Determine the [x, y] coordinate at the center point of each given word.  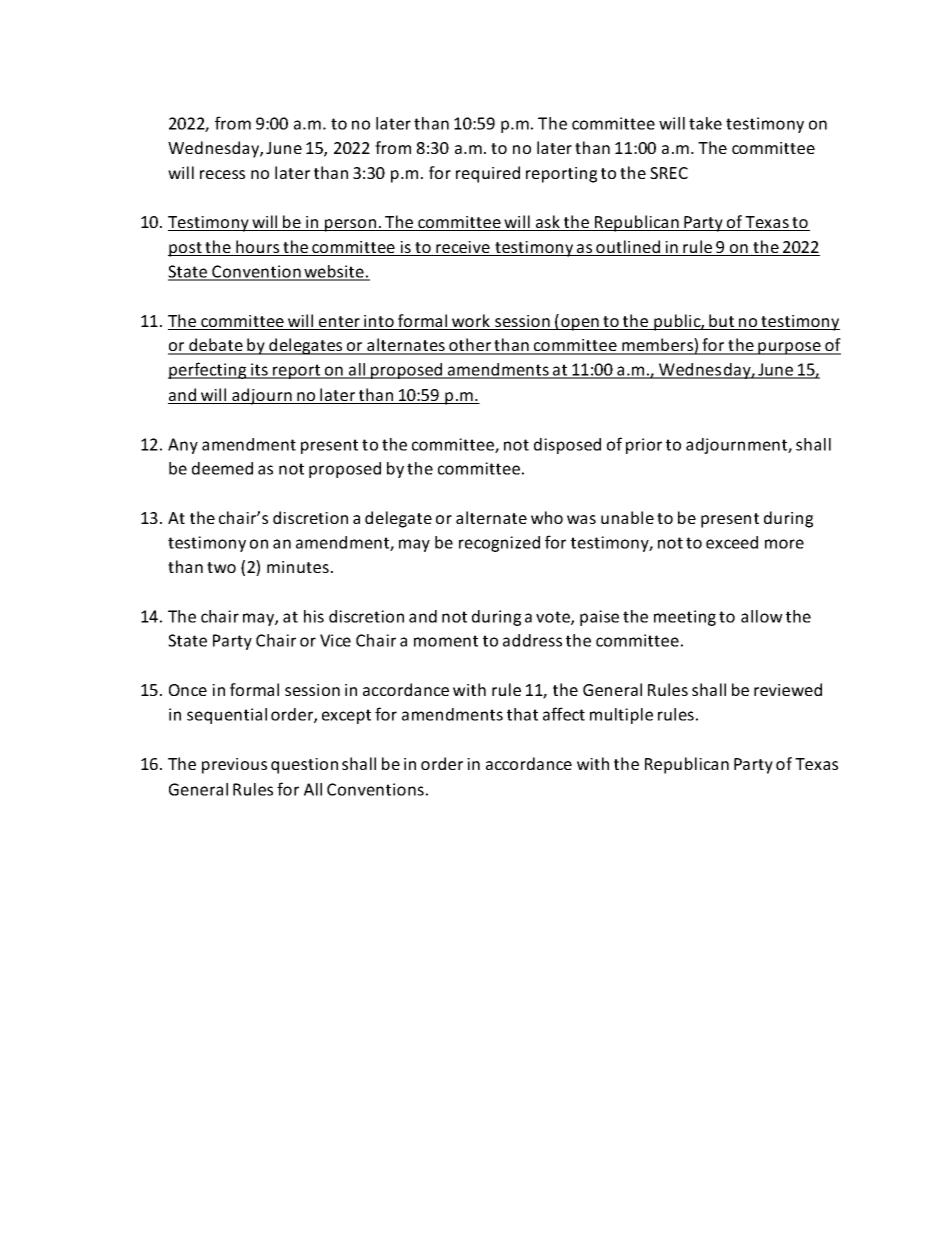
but [722, 322]
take [705, 123]
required [488, 174]
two [221, 567]
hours [258, 248]
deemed [222, 468]
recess [222, 174]
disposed [567, 446]
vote [554, 618]
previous [234, 766]
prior [644, 446]
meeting [685, 618]
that [522, 714]
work [471, 322]
